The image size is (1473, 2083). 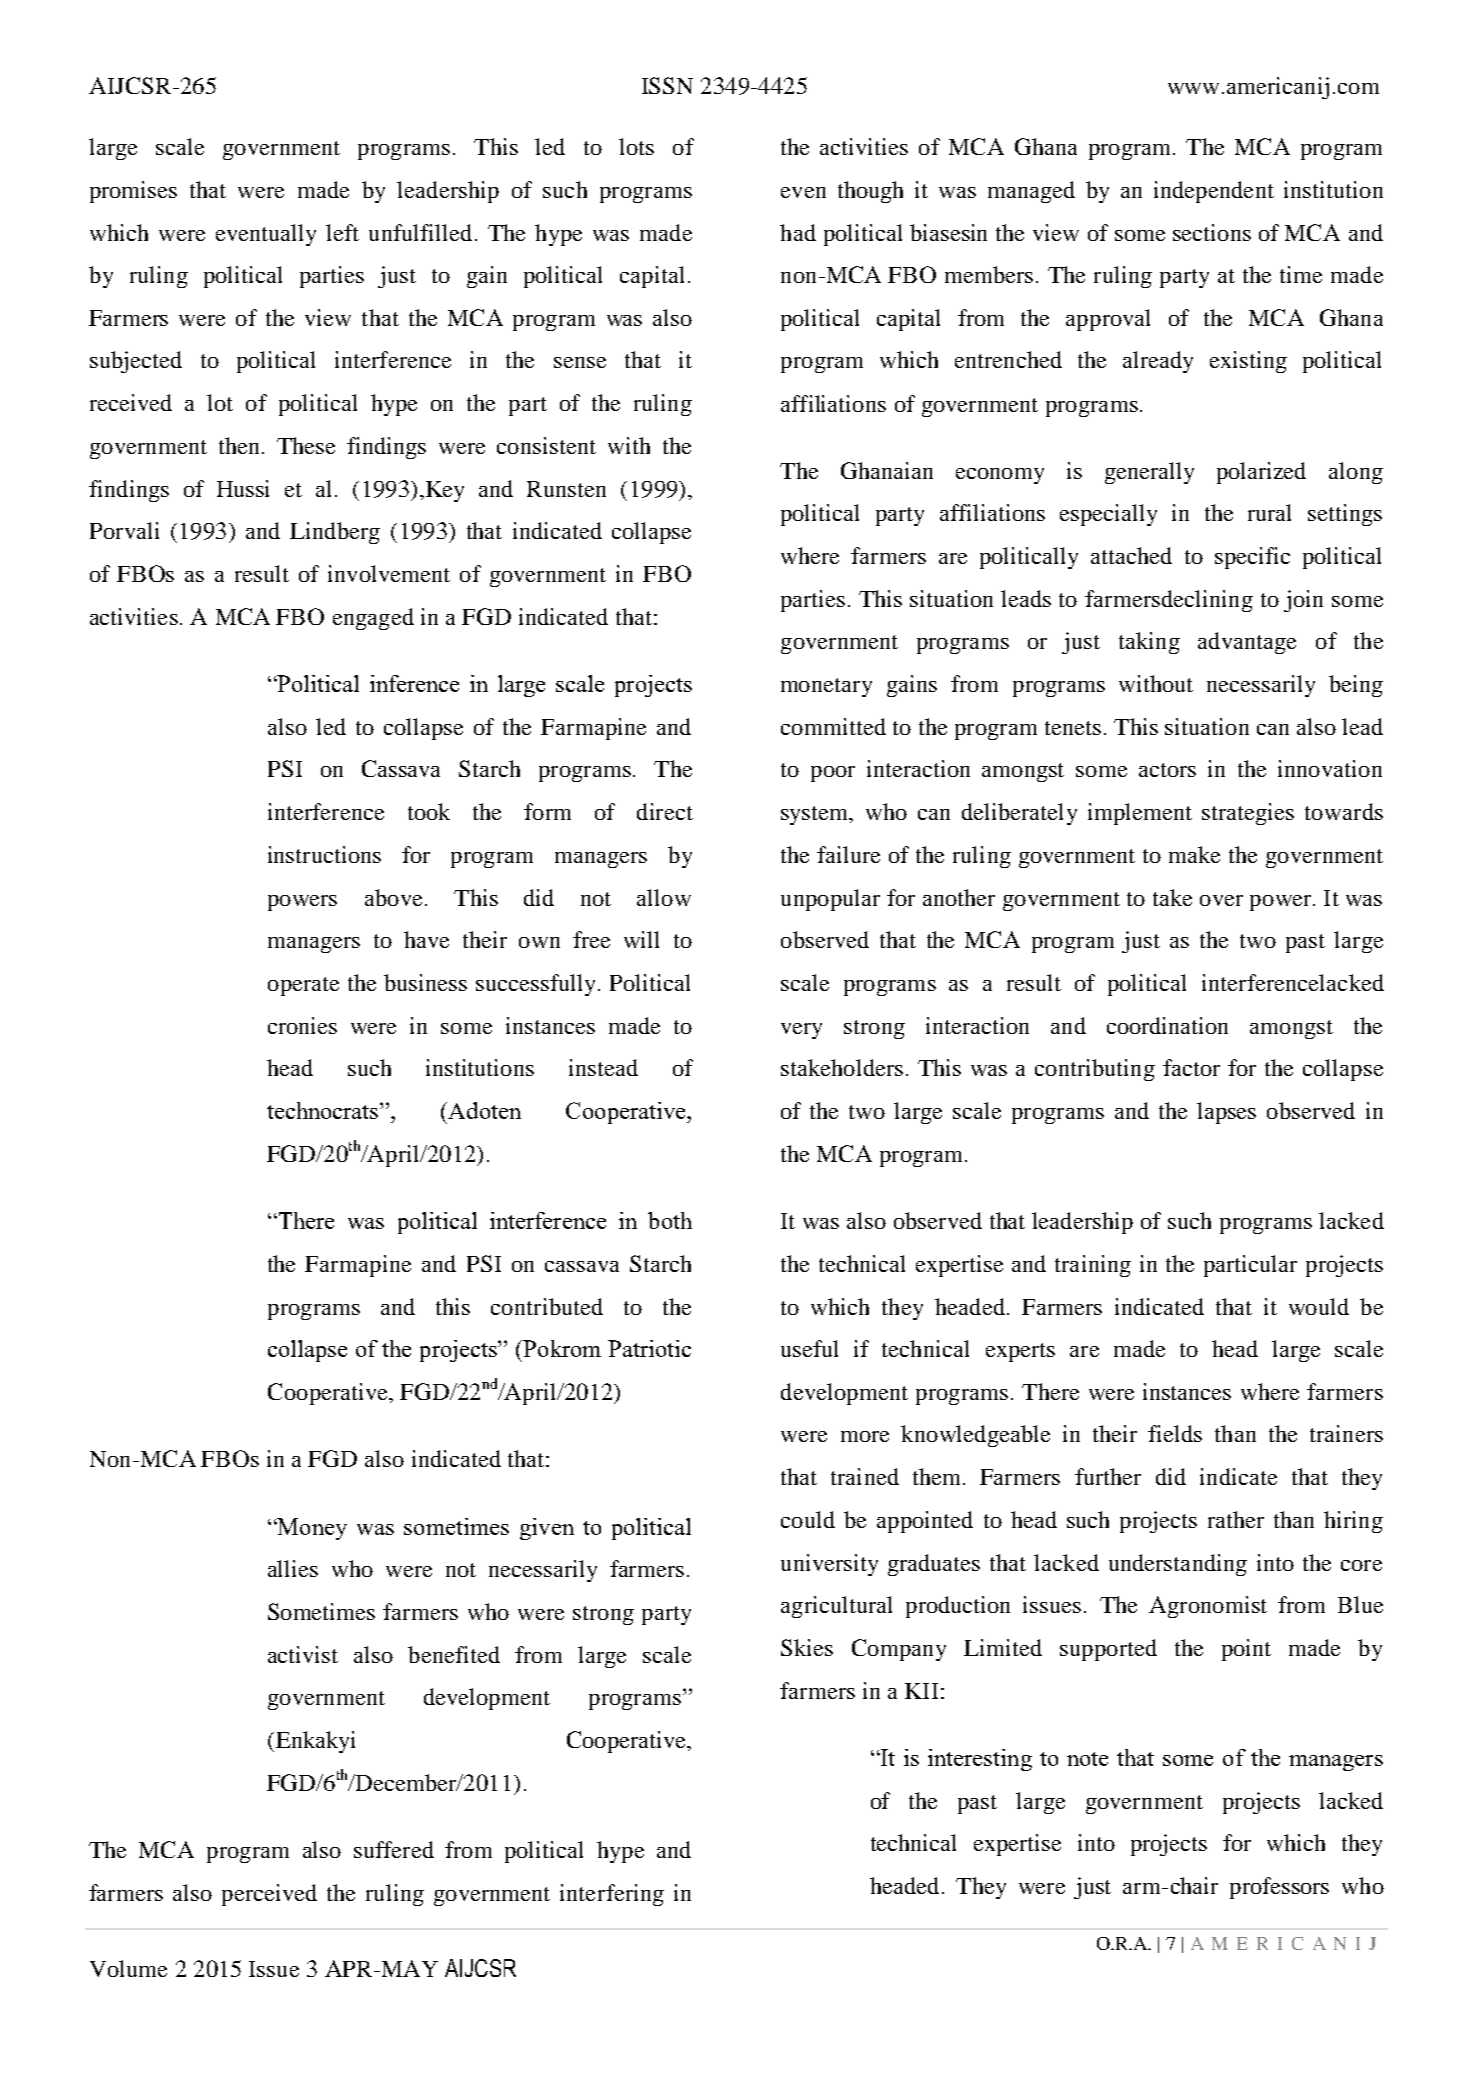 I want to click on interfering, so click(x=612, y=1895).
